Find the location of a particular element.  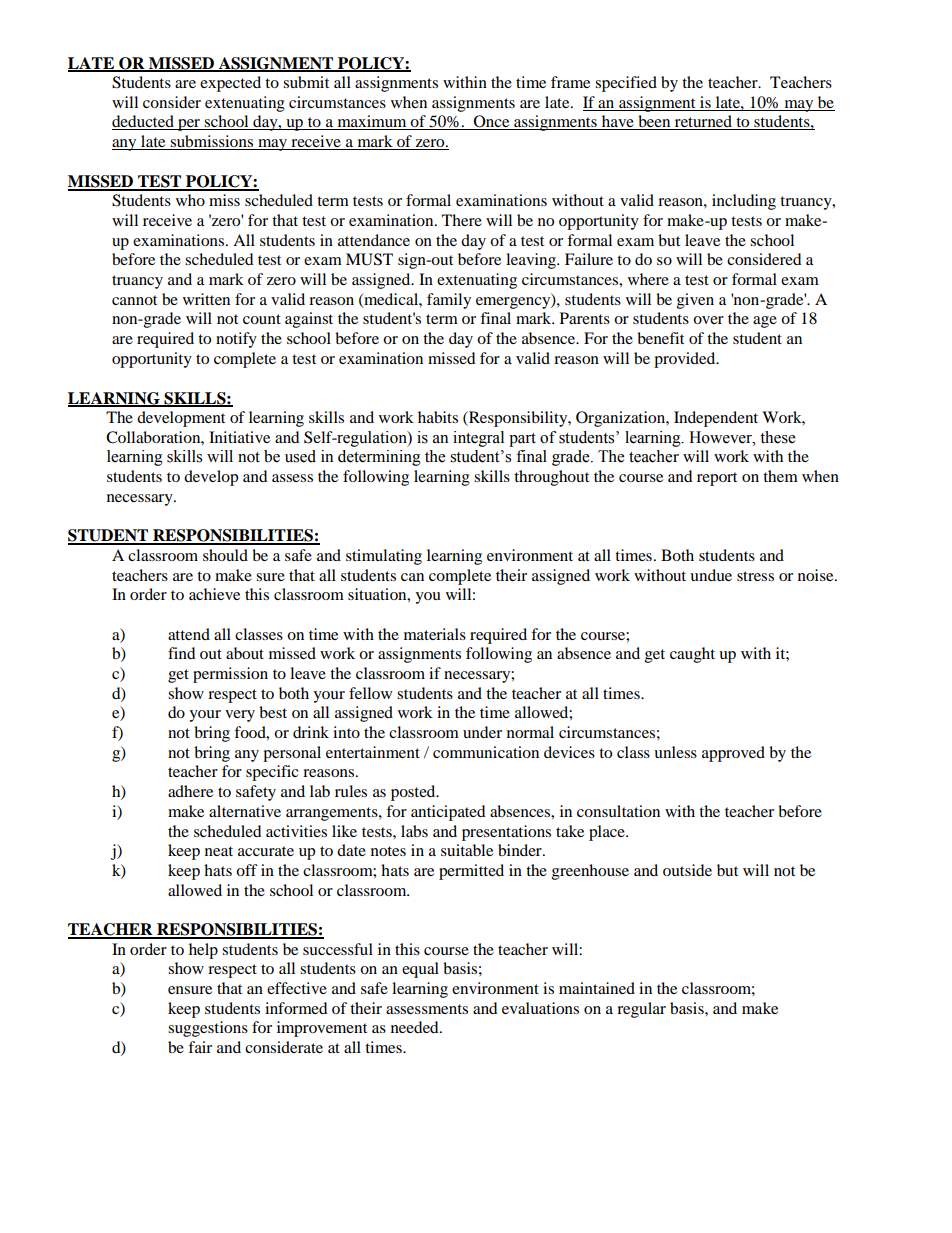

Once is located at coordinates (492, 122).
